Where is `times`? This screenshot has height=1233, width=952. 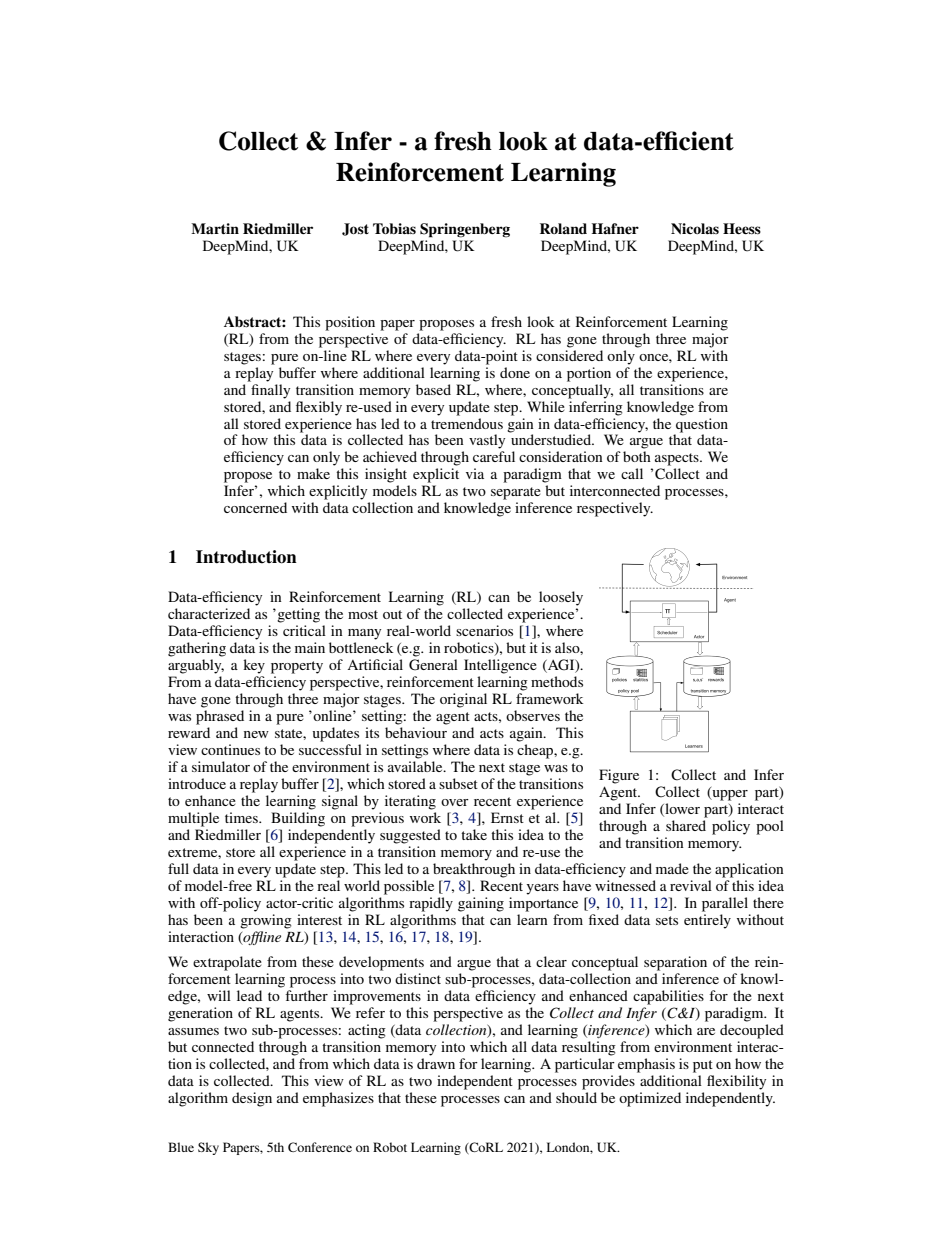
times is located at coordinates (242, 817).
